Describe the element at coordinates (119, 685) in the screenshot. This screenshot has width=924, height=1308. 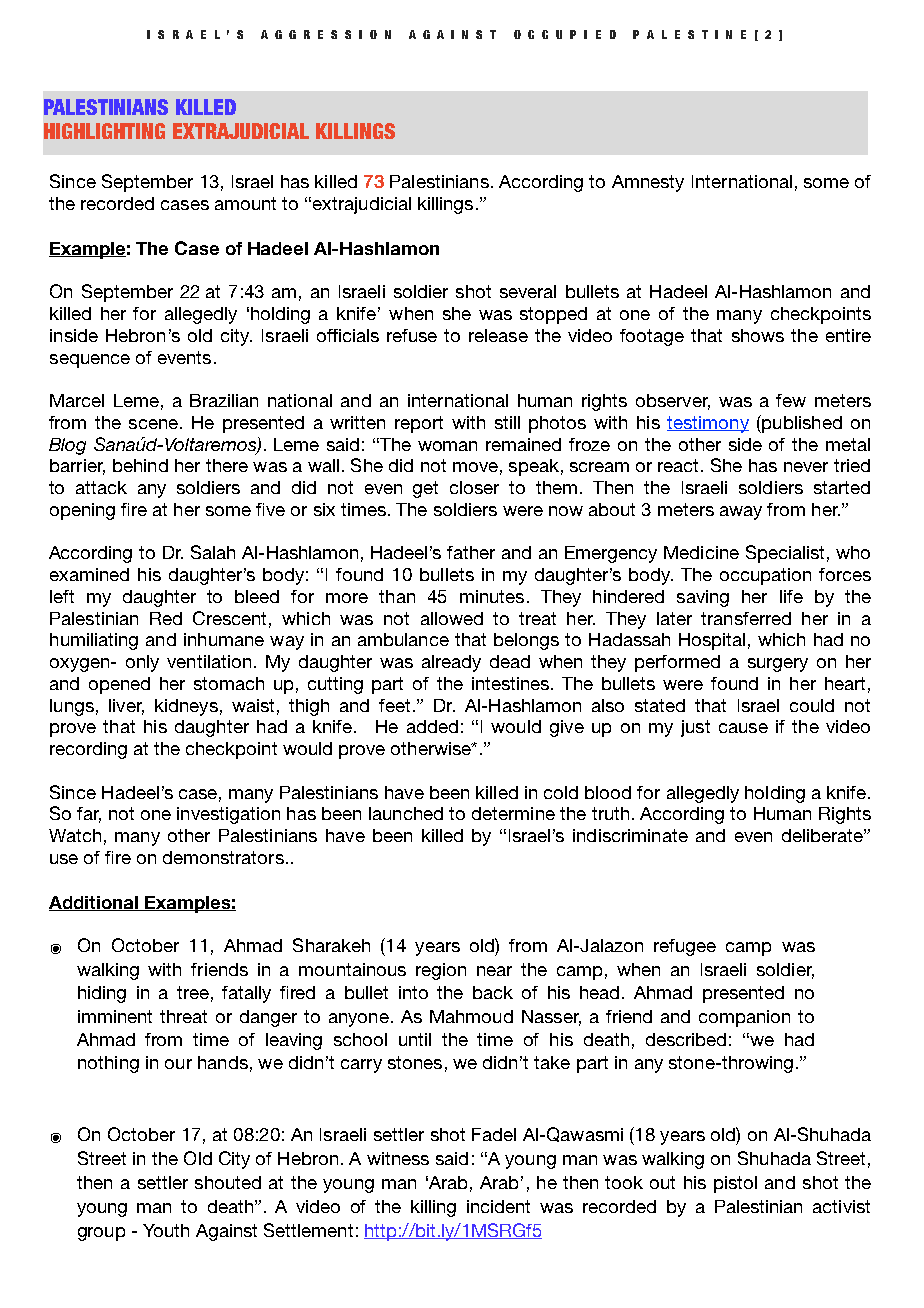
I see `opened` at that location.
